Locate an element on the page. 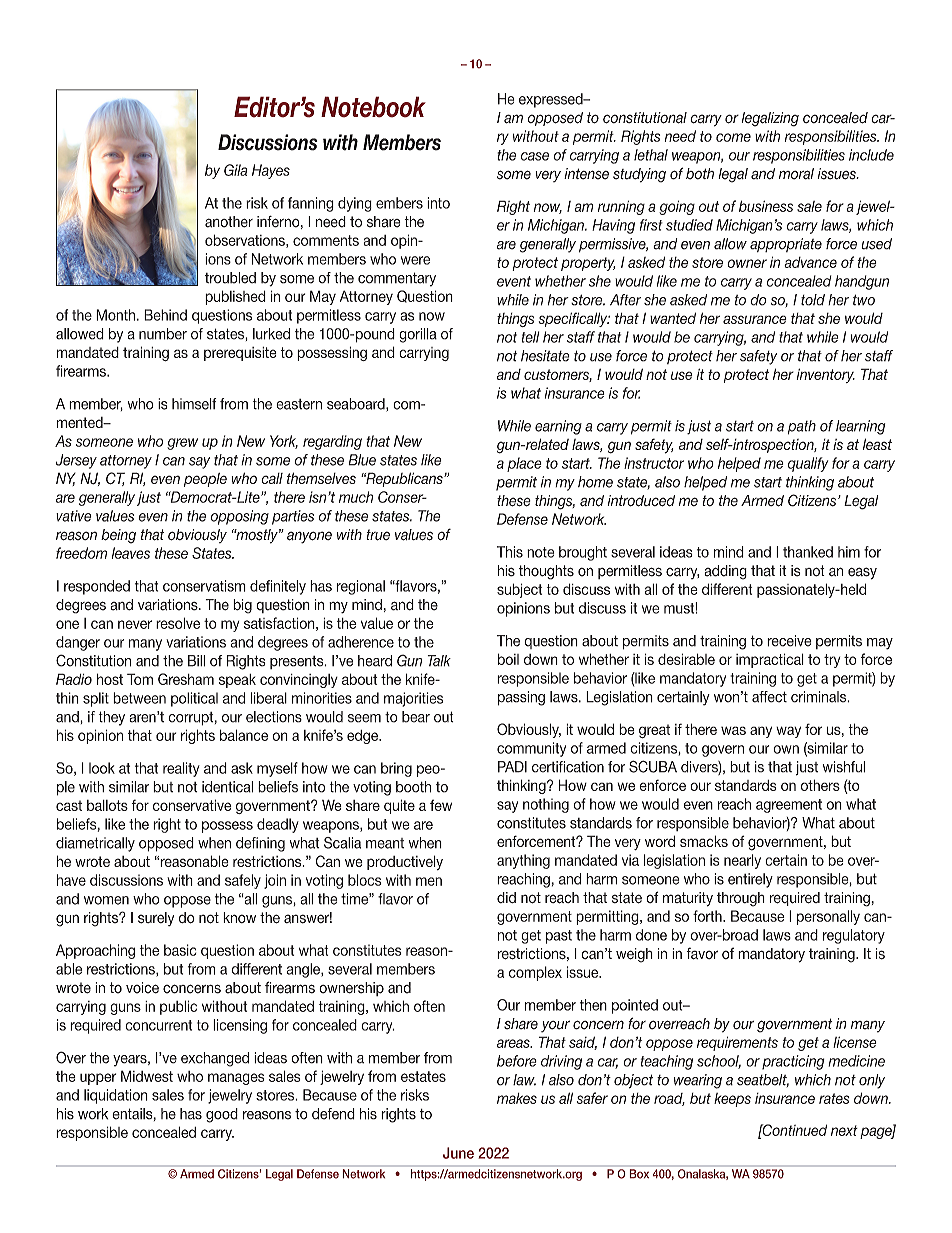 The width and height of the page is (952, 1233). boil is located at coordinates (508, 659).
